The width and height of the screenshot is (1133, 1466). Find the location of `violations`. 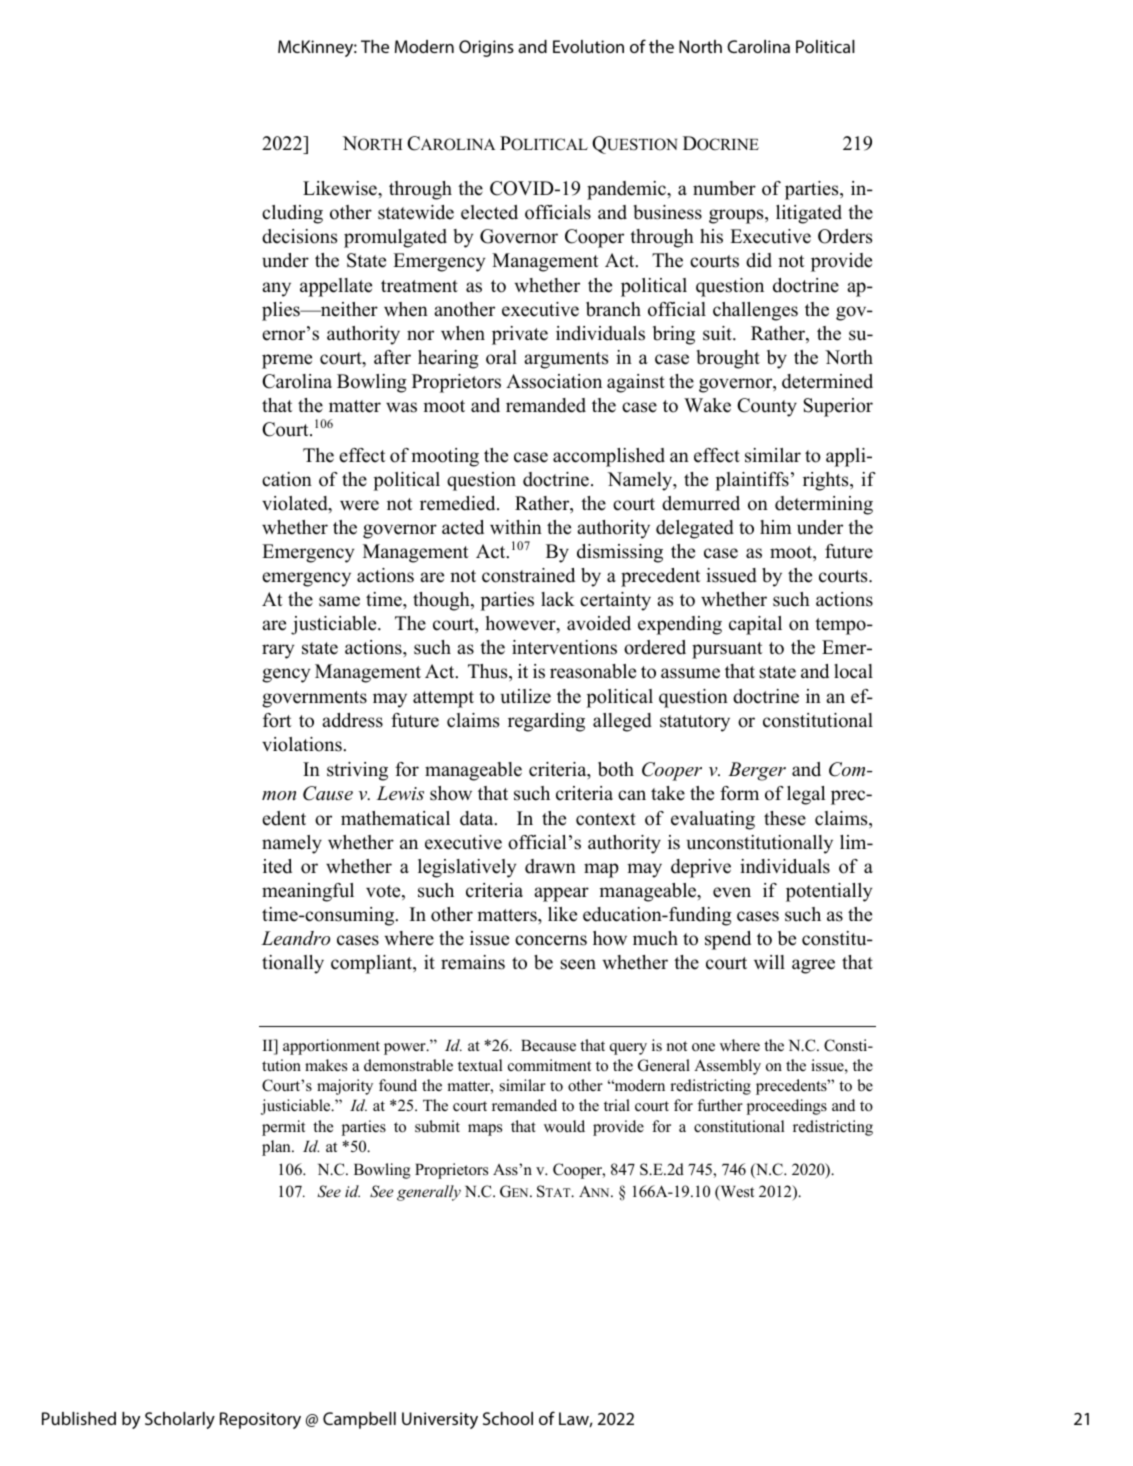

violations is located at coordinates (303, 744).
